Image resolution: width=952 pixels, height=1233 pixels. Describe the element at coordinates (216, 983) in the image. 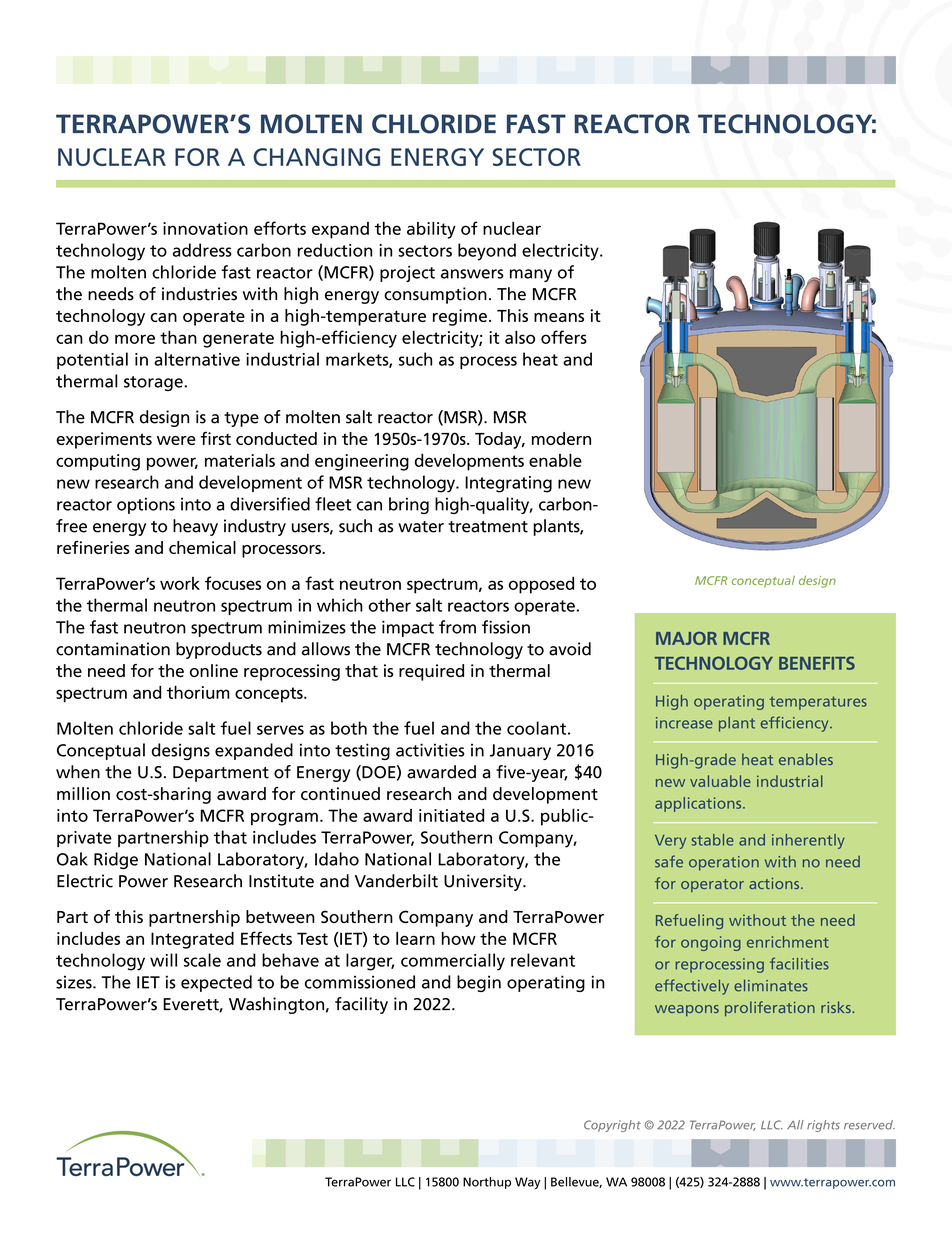

I see `expected` at that location.
